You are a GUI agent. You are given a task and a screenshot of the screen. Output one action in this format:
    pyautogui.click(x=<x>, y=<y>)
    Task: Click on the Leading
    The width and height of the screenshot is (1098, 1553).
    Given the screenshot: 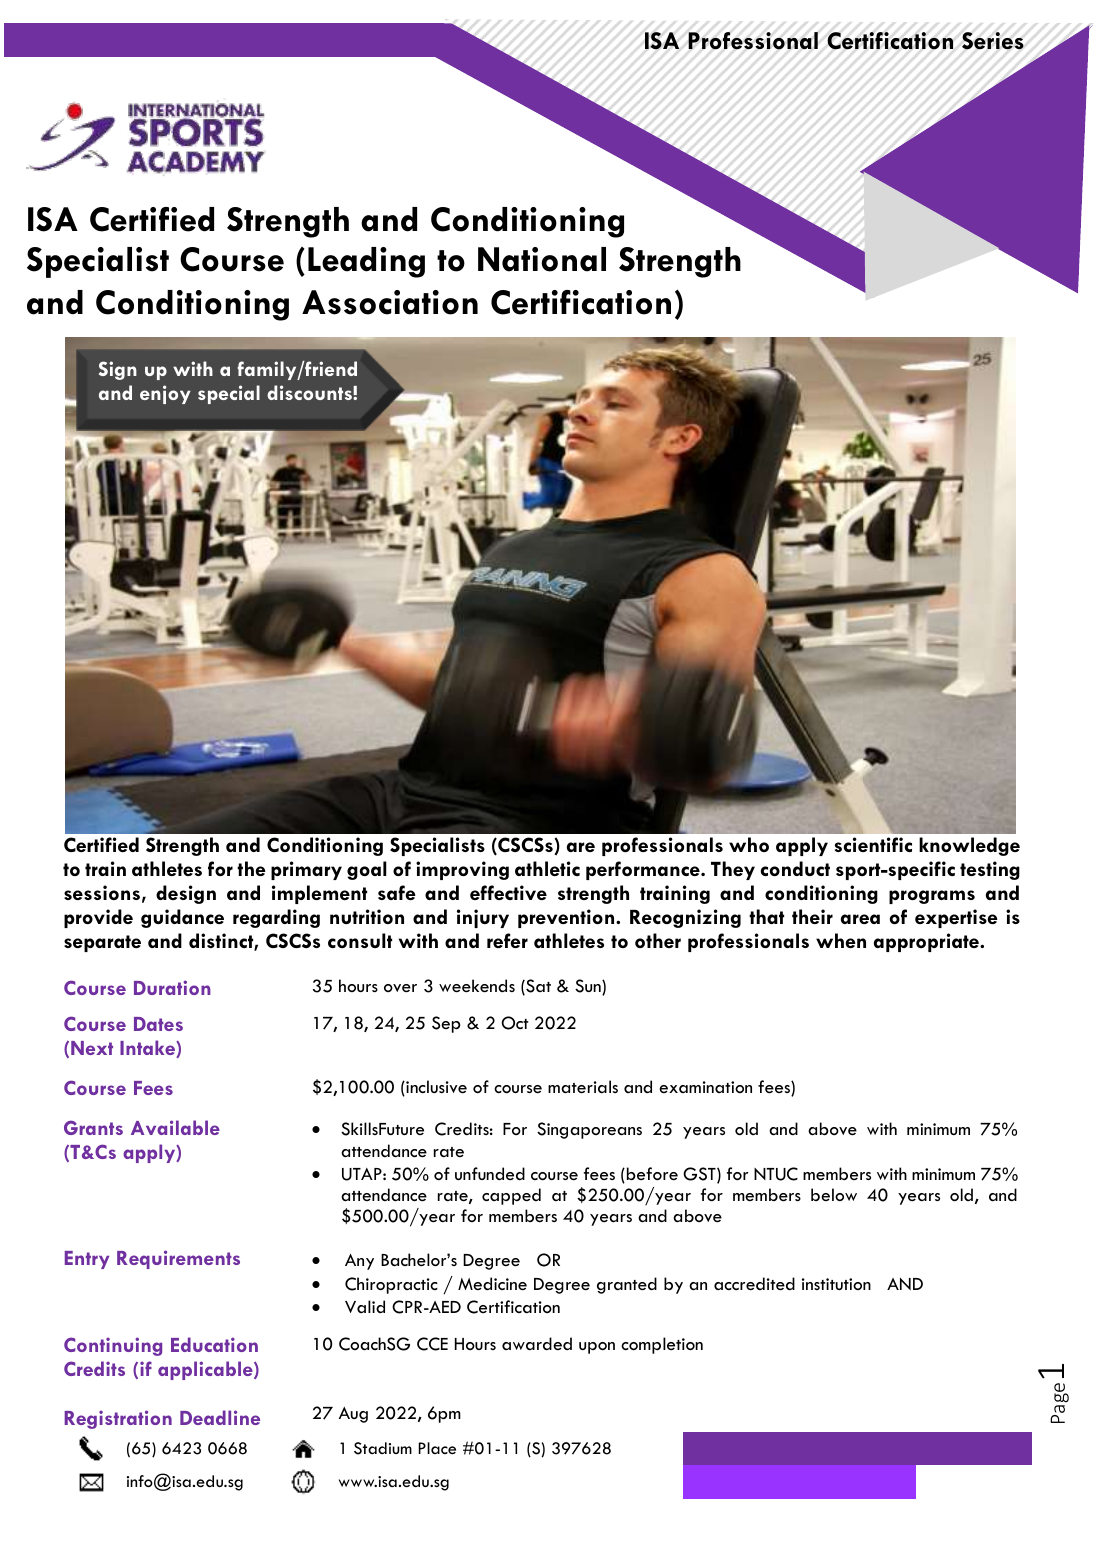 What is the action you would take?
    pyautogui.click(x=366, y=262)
